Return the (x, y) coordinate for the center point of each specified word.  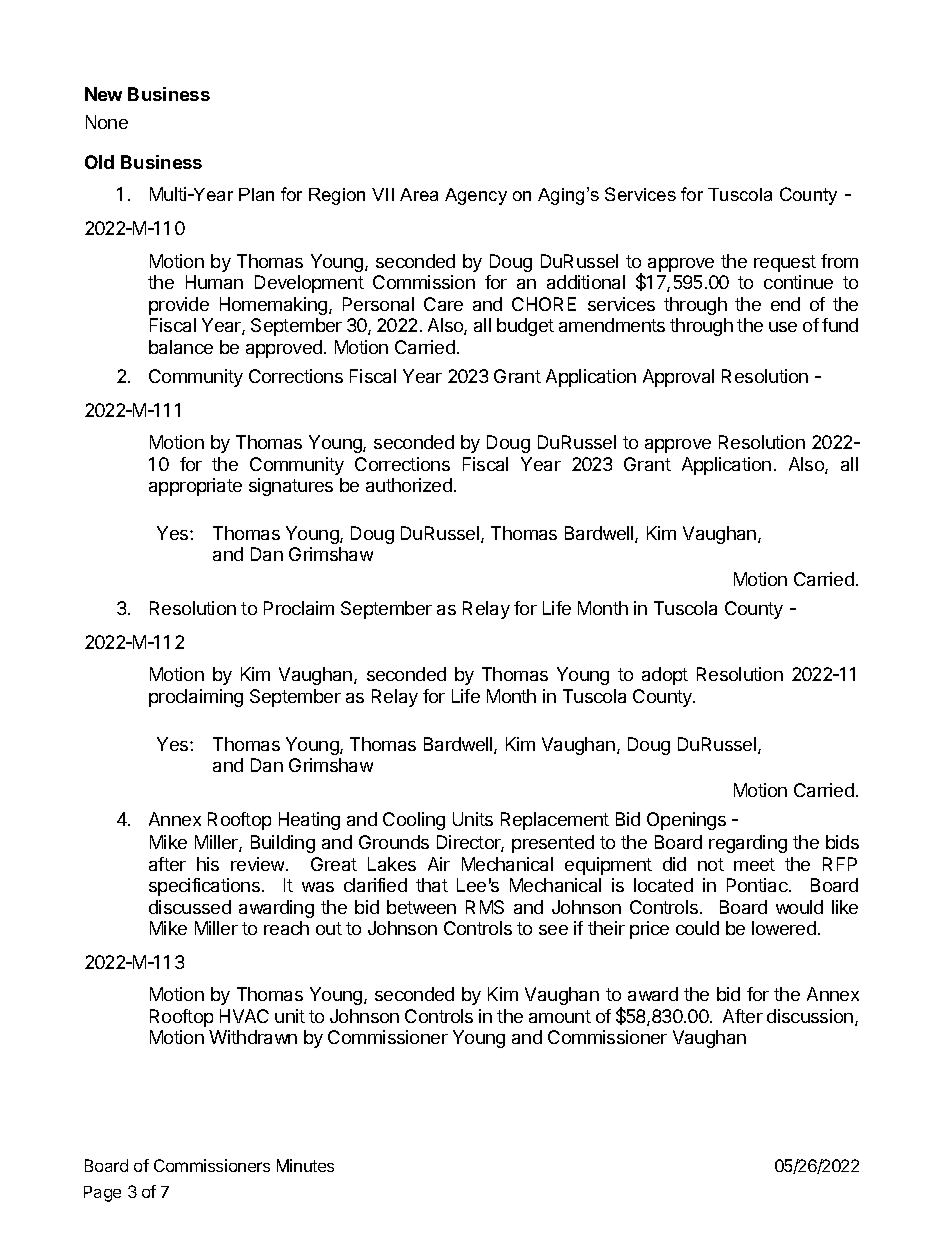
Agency (476, 196)
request (785, 263)
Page (102, 1194)
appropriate (195, 487)
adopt (665, 676)
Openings (686, 821)
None (107, 122)
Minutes (305, 1165)
